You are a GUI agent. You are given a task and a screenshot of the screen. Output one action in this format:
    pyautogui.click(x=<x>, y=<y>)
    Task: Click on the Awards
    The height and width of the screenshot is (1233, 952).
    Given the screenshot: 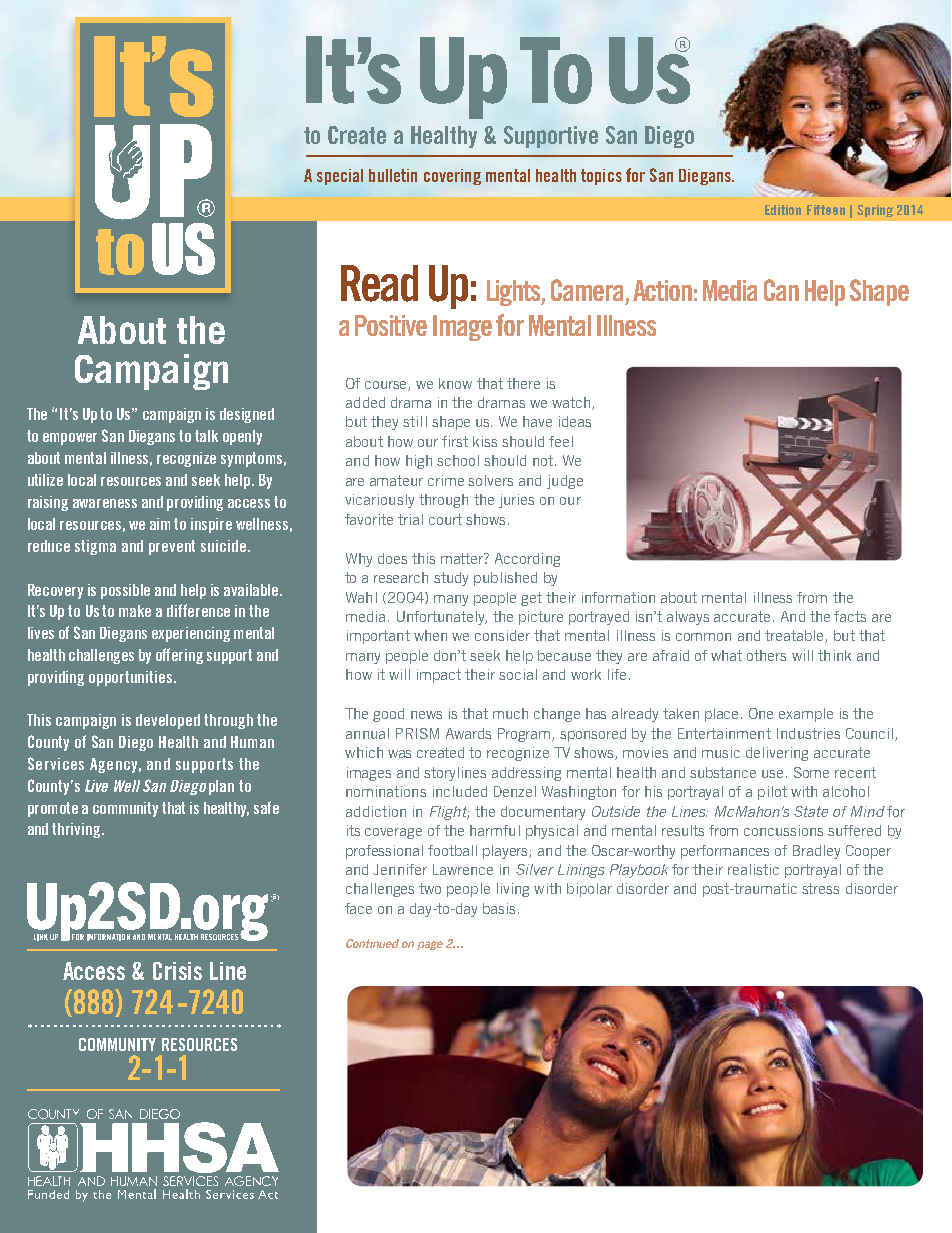 What is the action you would take?
    pyautogui.click(x=468, y=733)
